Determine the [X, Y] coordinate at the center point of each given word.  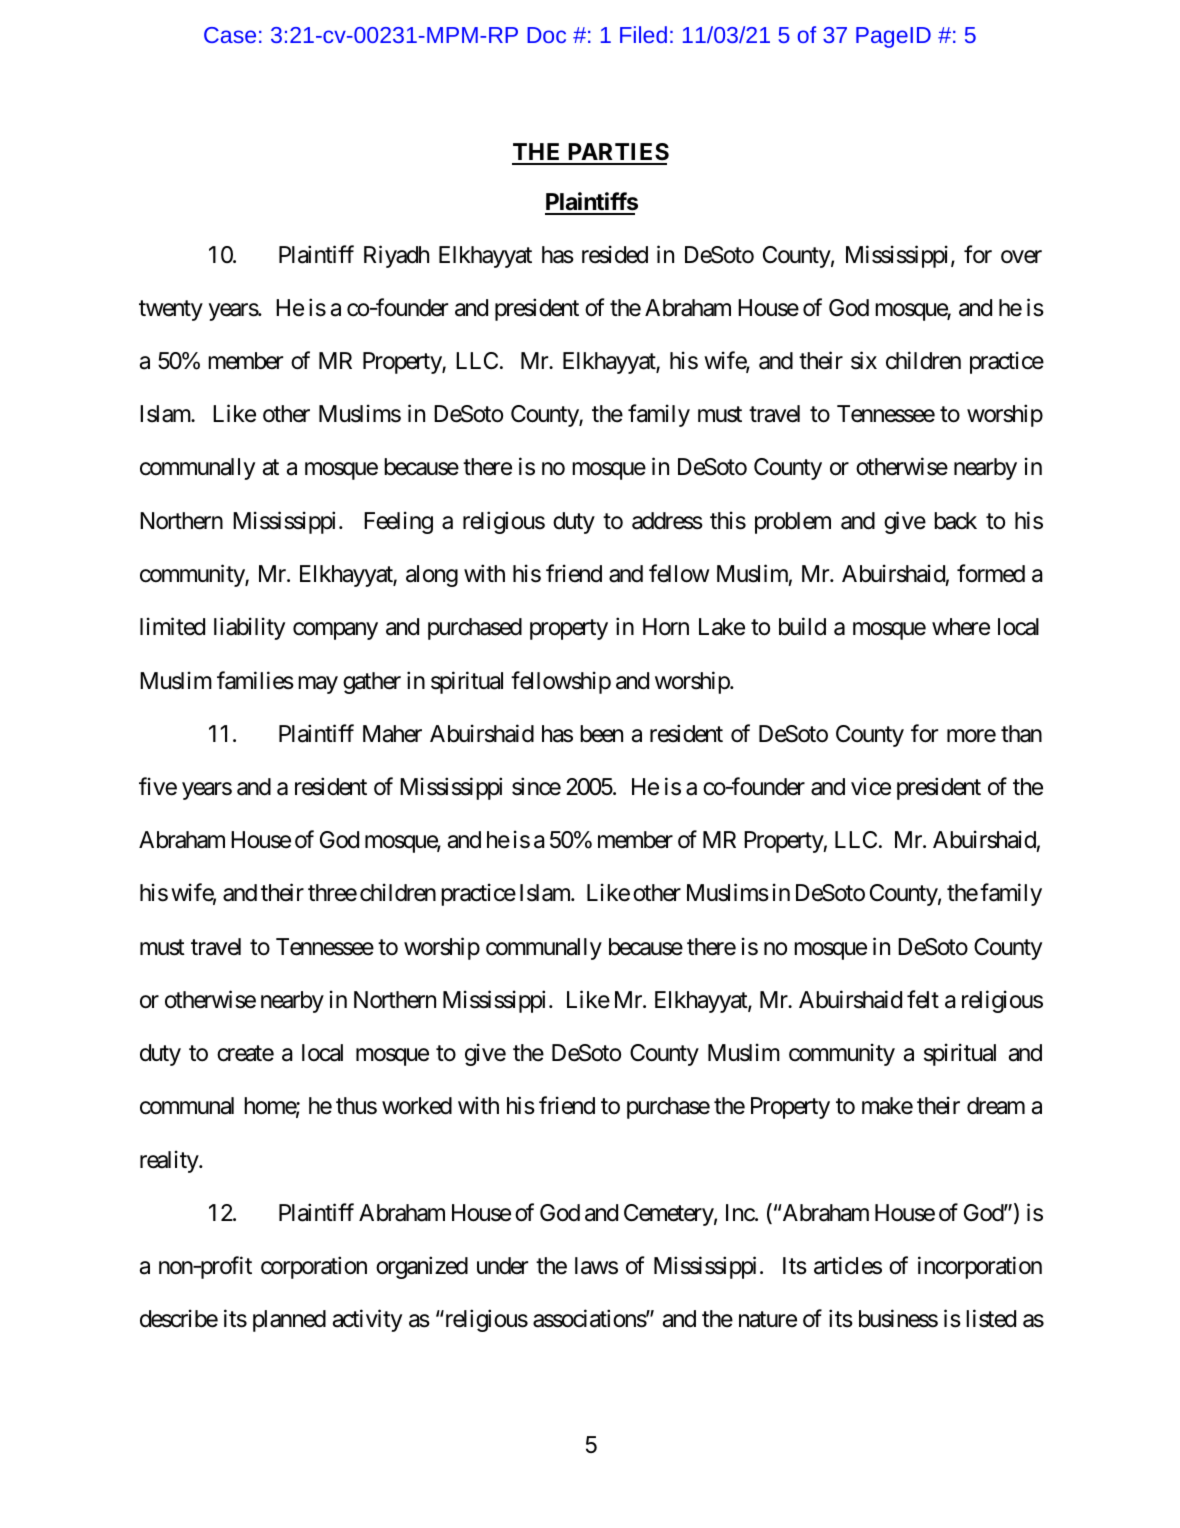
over [1021, 257]
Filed [643, 34]
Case [230, 35]
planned [289, 1321]
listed [991, 1319]
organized [422, 1267]
